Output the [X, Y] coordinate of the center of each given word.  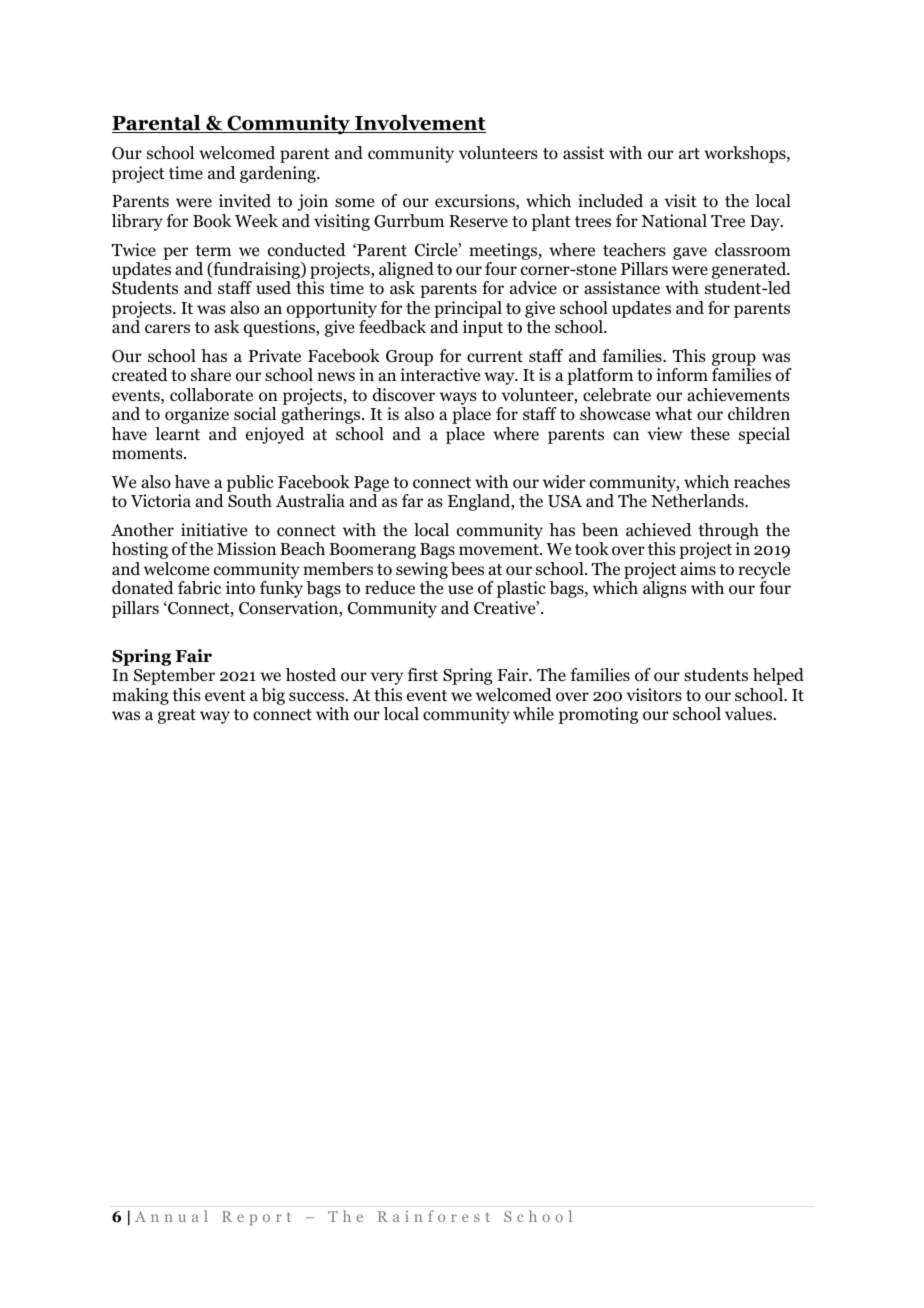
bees [467, 569]
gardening [279, 174]
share [211, 374]
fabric [199, 588]
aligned [406, 272]
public [250, 483]
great [177, 716]
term [213, 250]
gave [690, 253]
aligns [665, 589]
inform [682, 375]
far [412, 500]
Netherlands [698, 501]
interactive [440, 375]
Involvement [419, 124]
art [689, 153]
